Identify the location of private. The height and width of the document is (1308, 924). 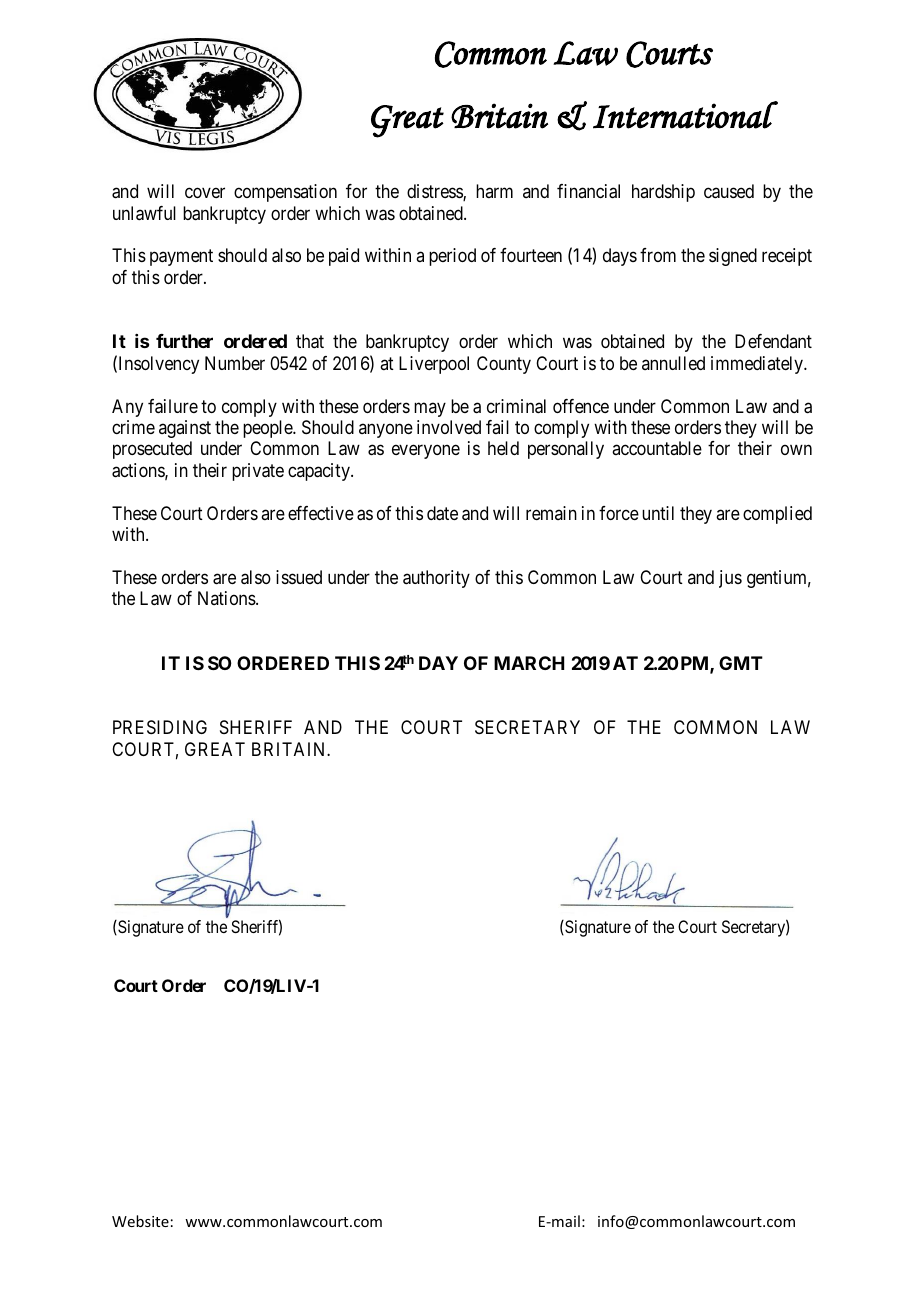
(258, 472).
